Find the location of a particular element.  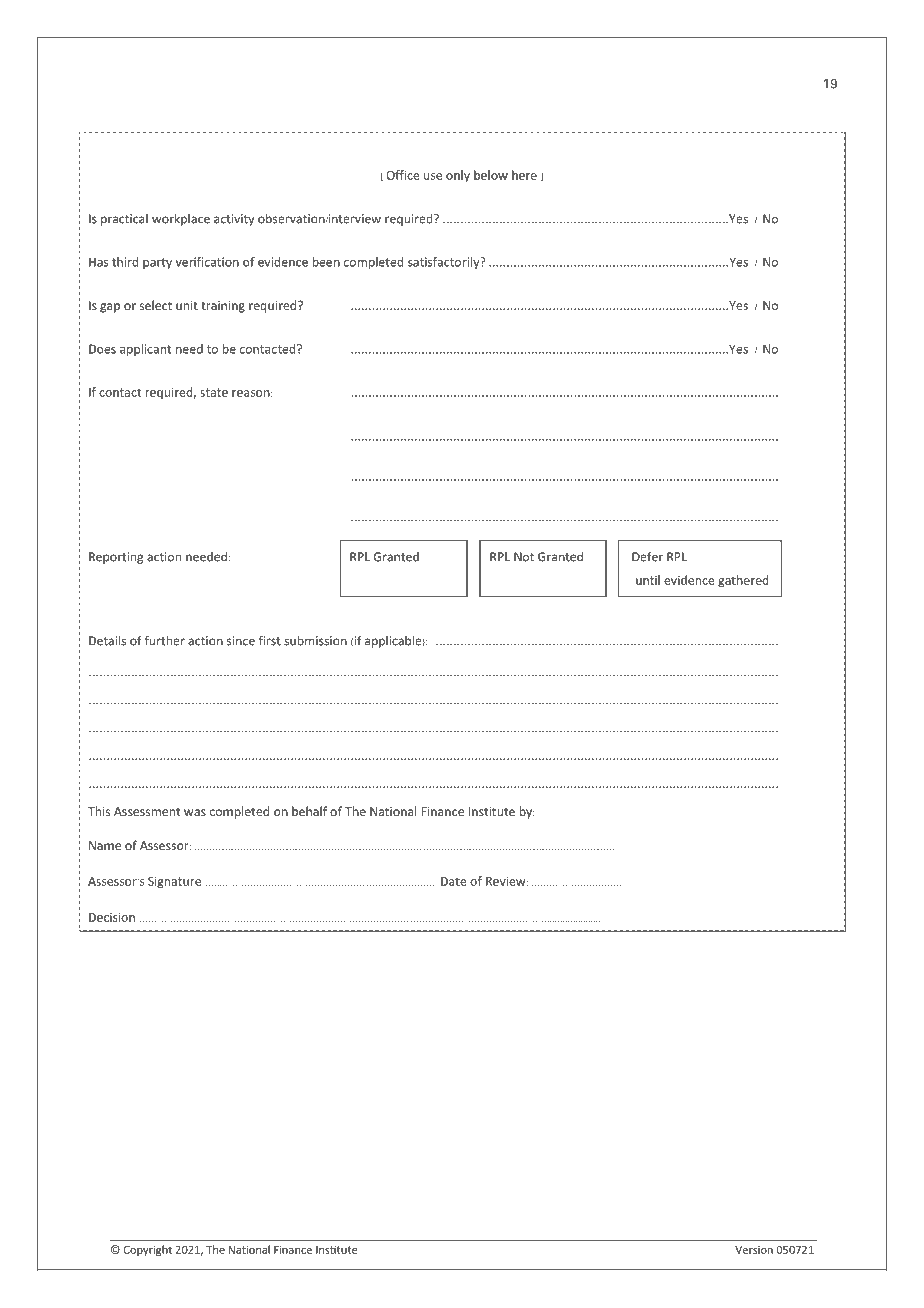

Copyright is located at coordinates (148, 1250).
